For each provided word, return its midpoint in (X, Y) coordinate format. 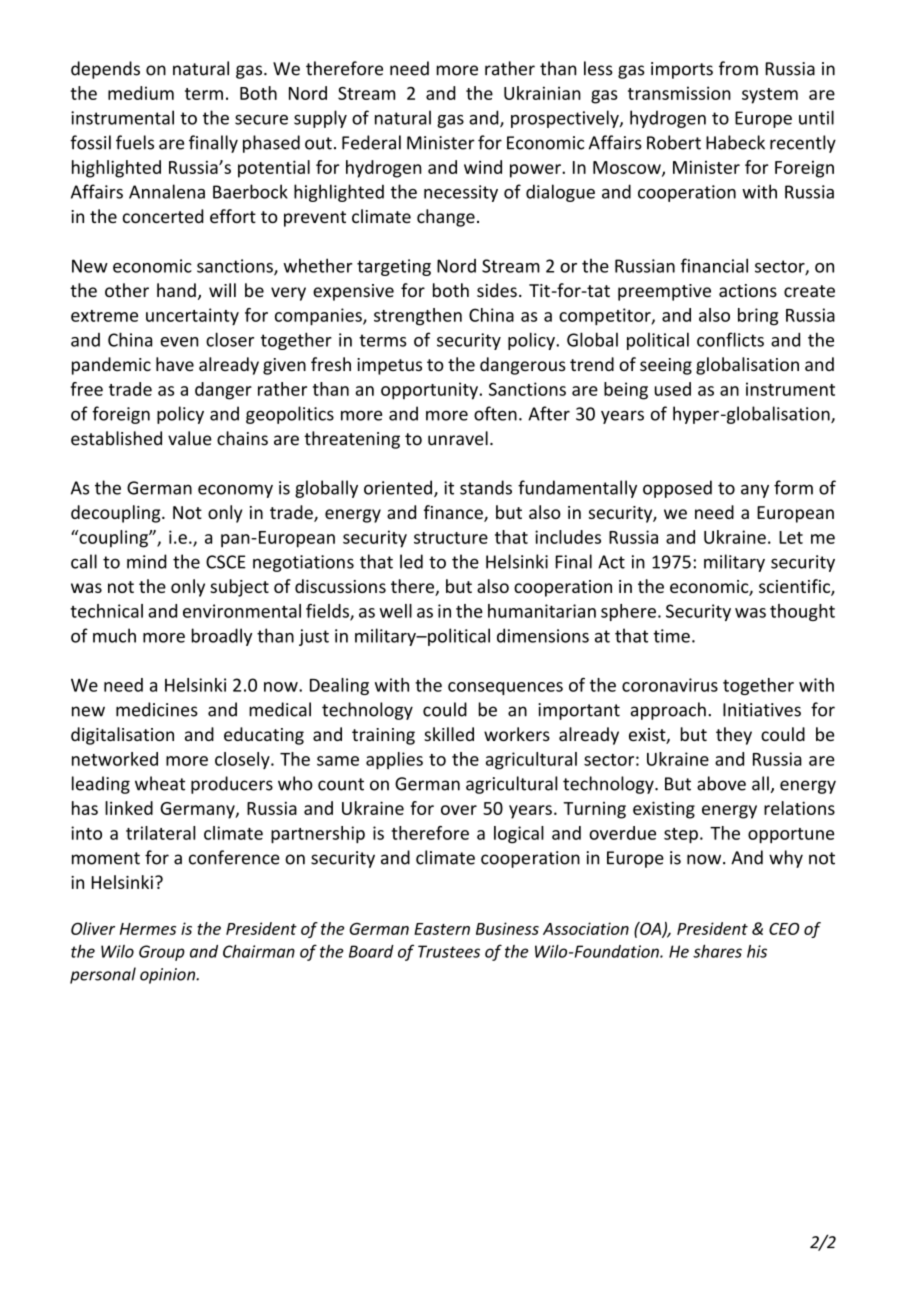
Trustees (449, 951)
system (770, 96)
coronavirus (670, 685)
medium (141, 93)
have (175, 364)
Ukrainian (542, 93)
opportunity (429, 391)
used (673, 389)
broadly (222, 637)
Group (162, 953)
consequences (505, 688)
